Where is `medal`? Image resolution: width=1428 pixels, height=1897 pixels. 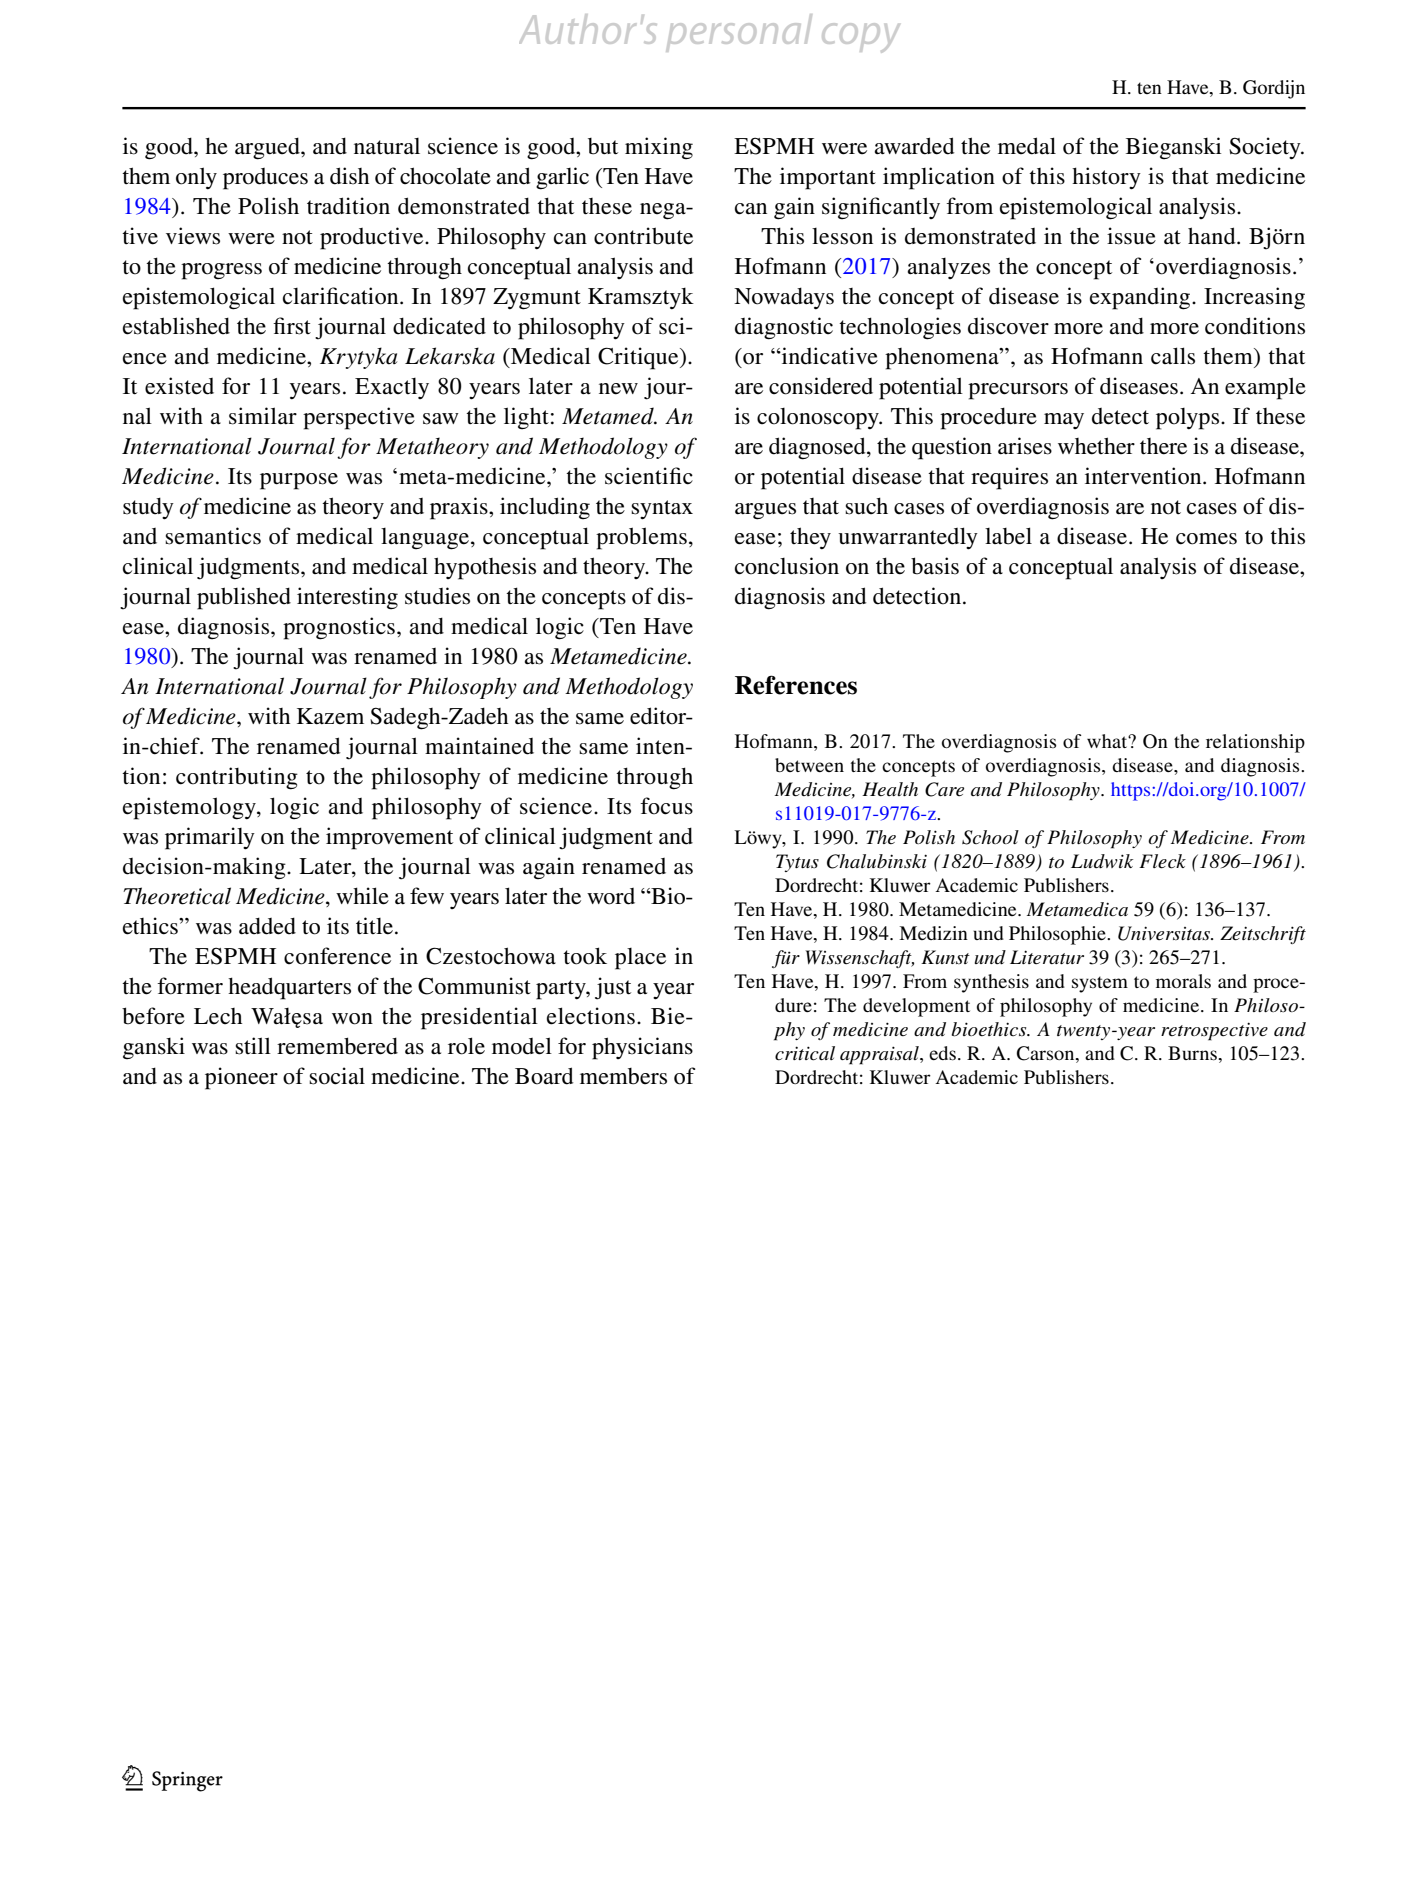 medal is located at coordinates (1027, 146).
